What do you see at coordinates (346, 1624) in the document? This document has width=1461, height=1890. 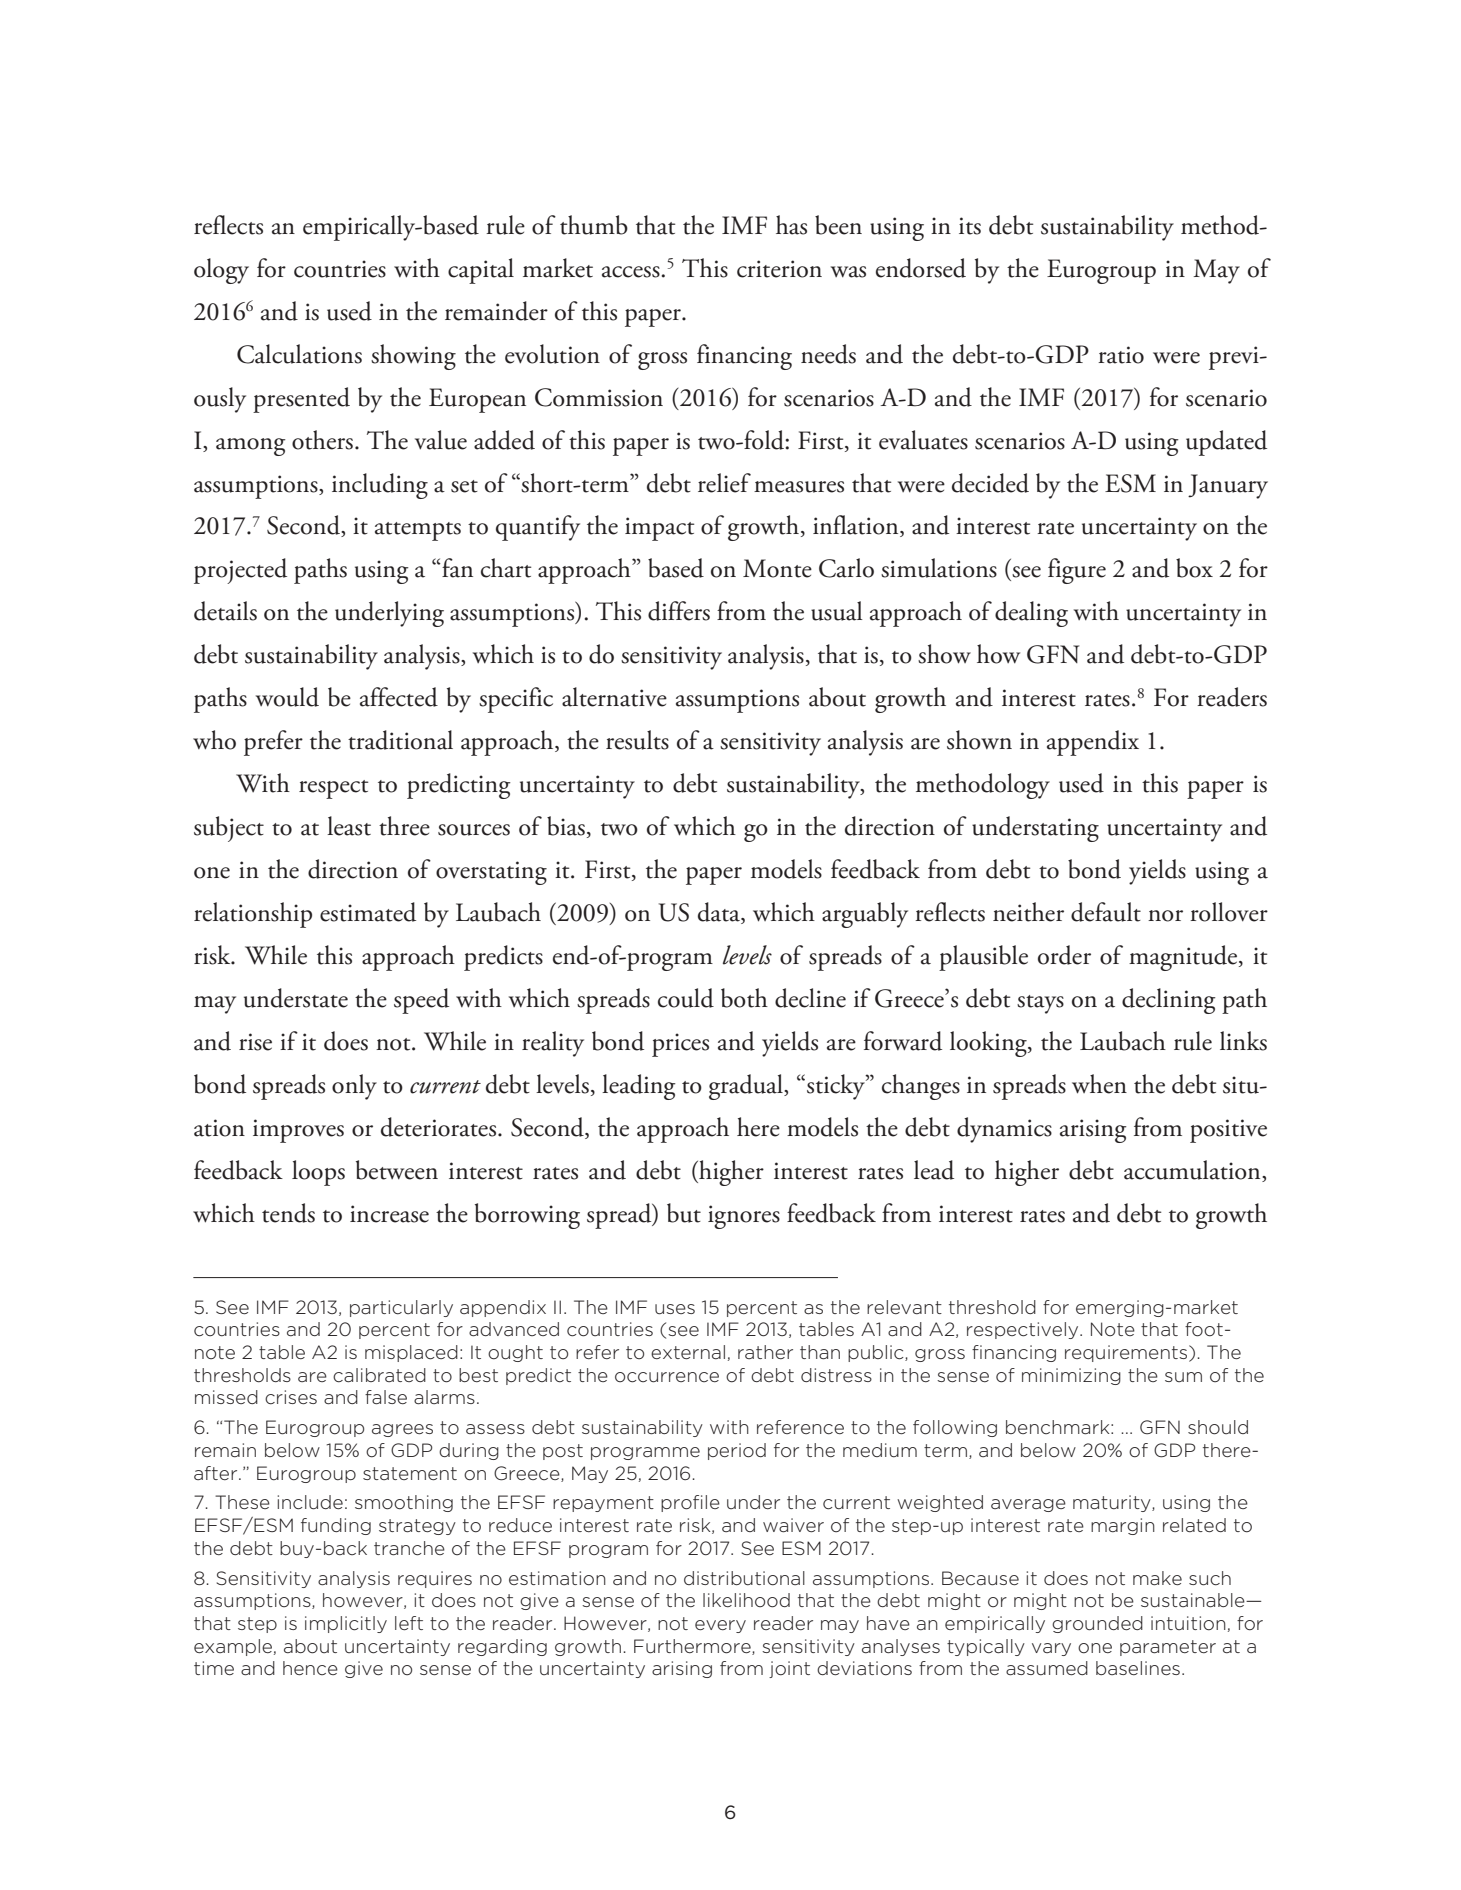 I see `implicitly` at bounding box center [346, 1624].
